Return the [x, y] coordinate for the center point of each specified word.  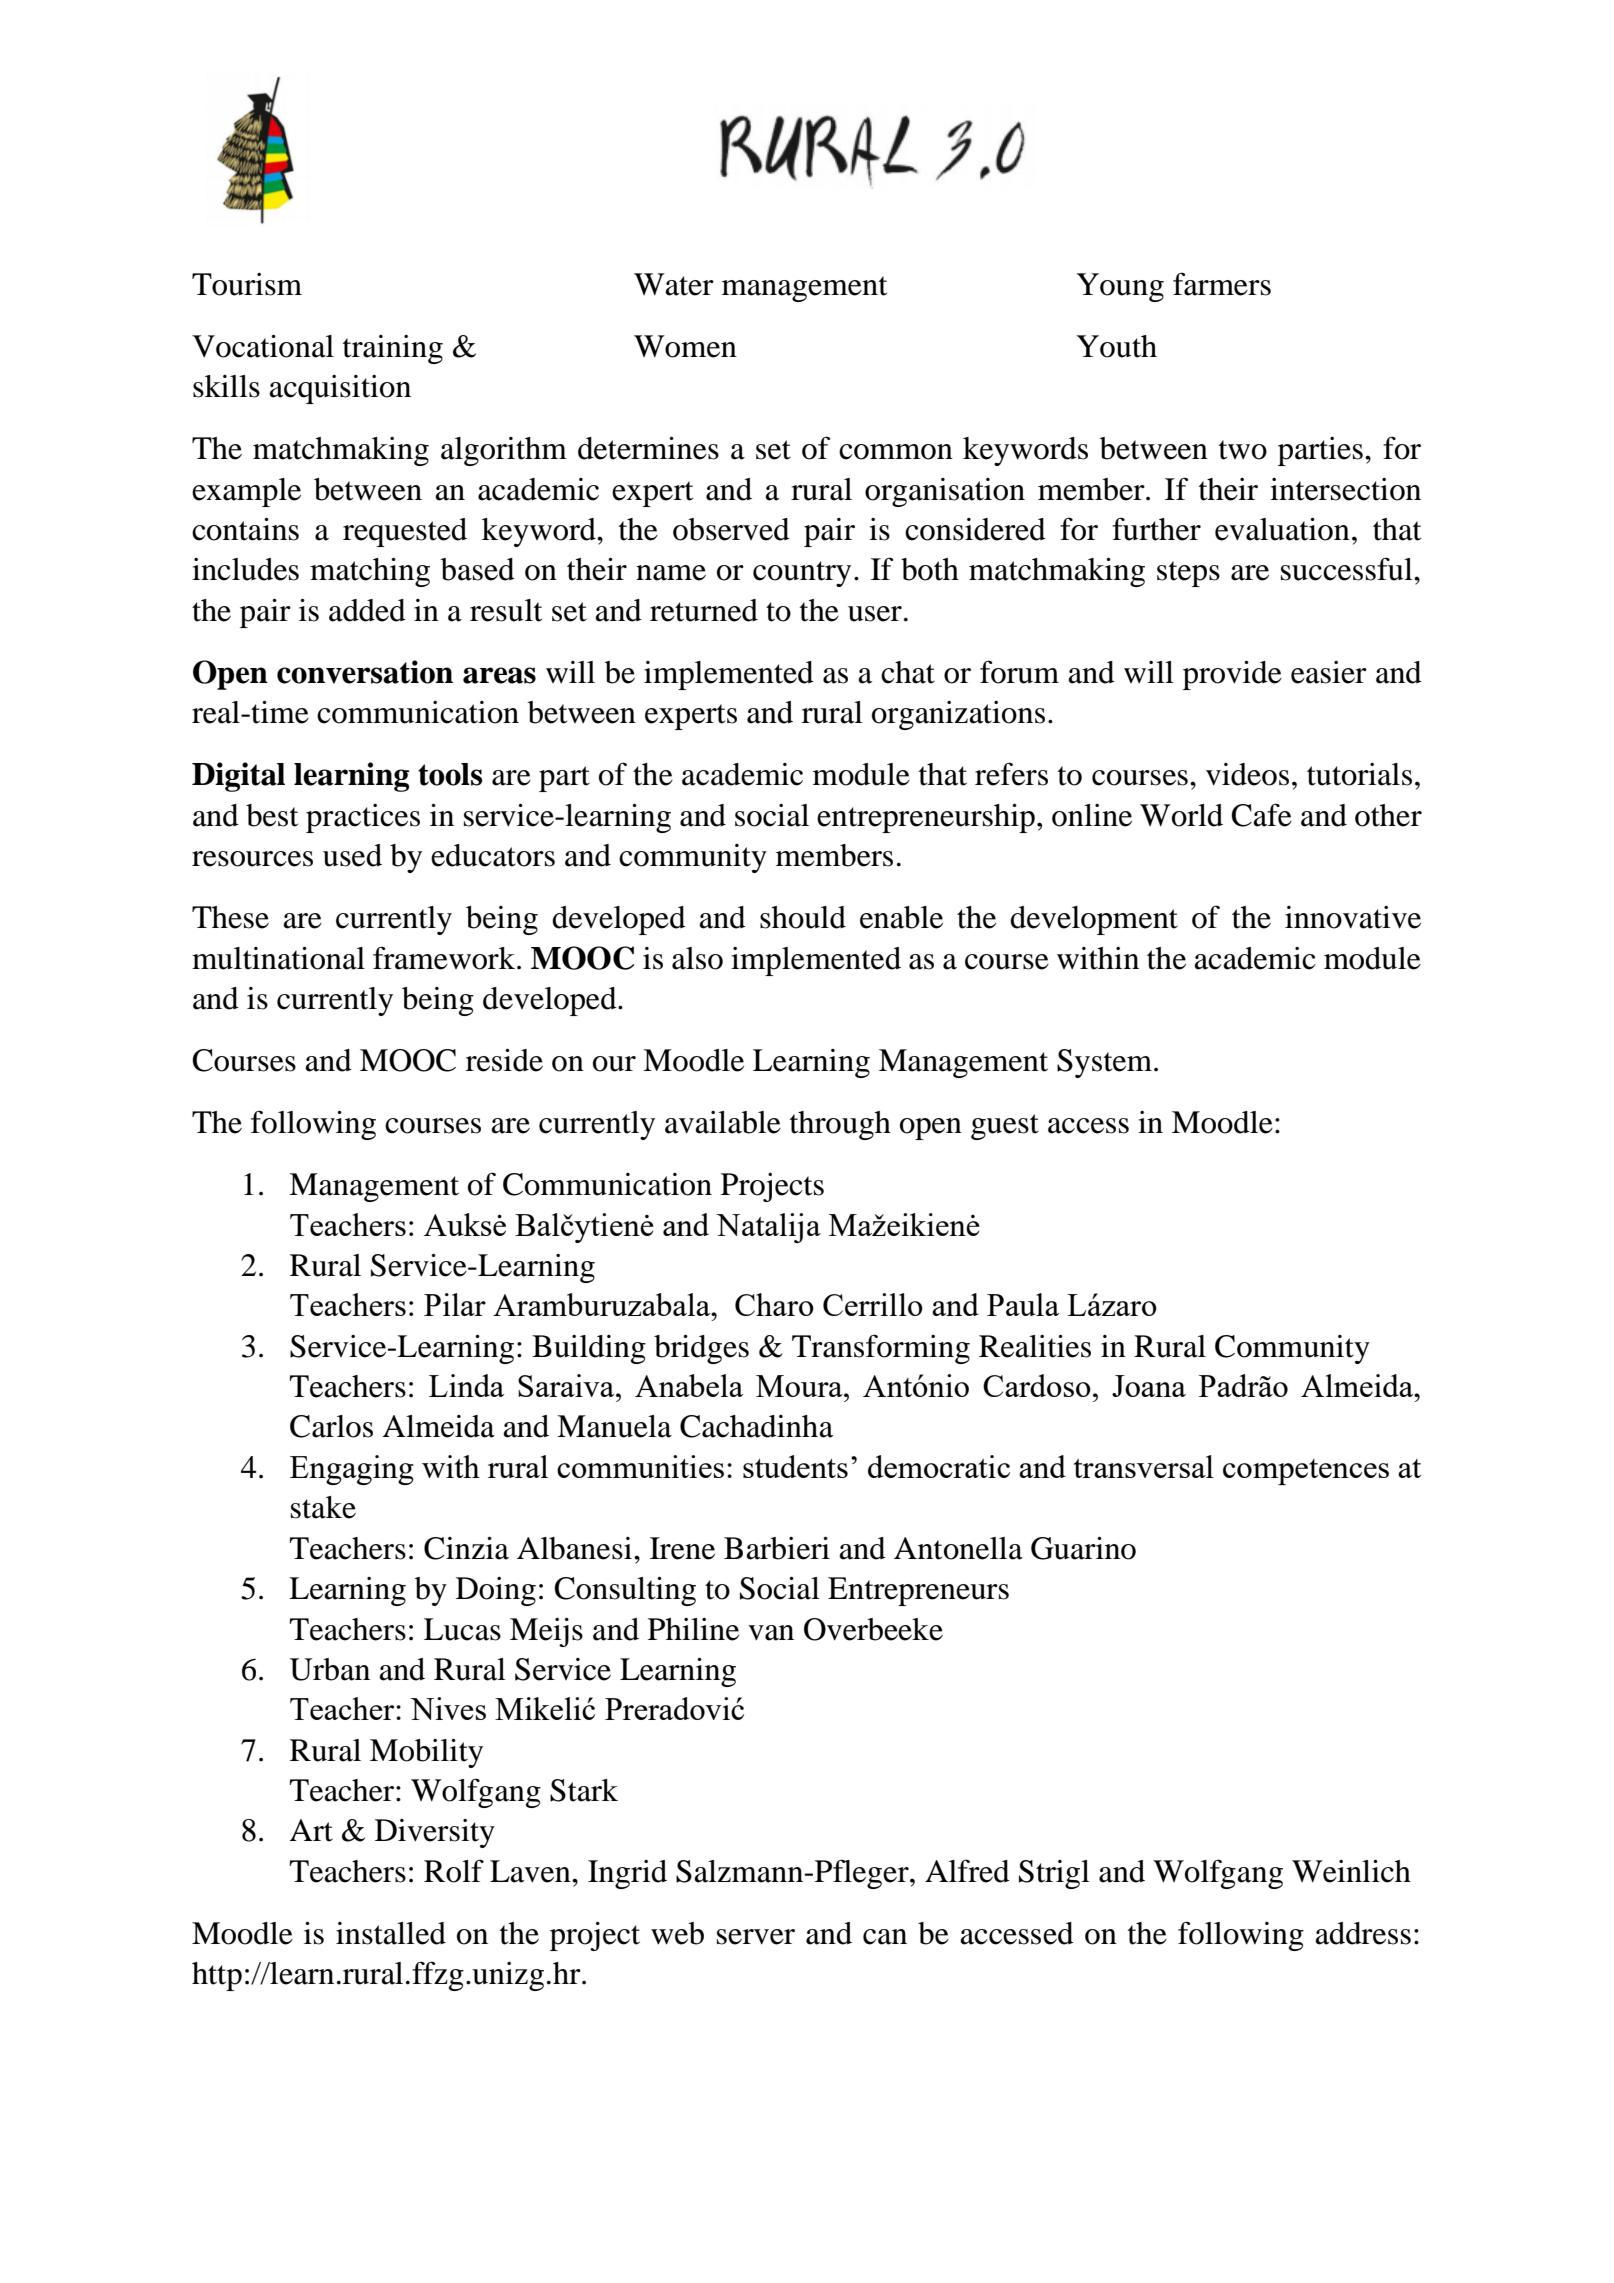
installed [391, 1933]
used [352, 855]
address [1363, 1933]
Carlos [331, 1426]
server [756, 1937]
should [803, 917]
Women [685, 346]
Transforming [881, 1349]
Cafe [1261, 815]
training [393, 349]
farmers [1222, 284]
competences [1306, 1472]
